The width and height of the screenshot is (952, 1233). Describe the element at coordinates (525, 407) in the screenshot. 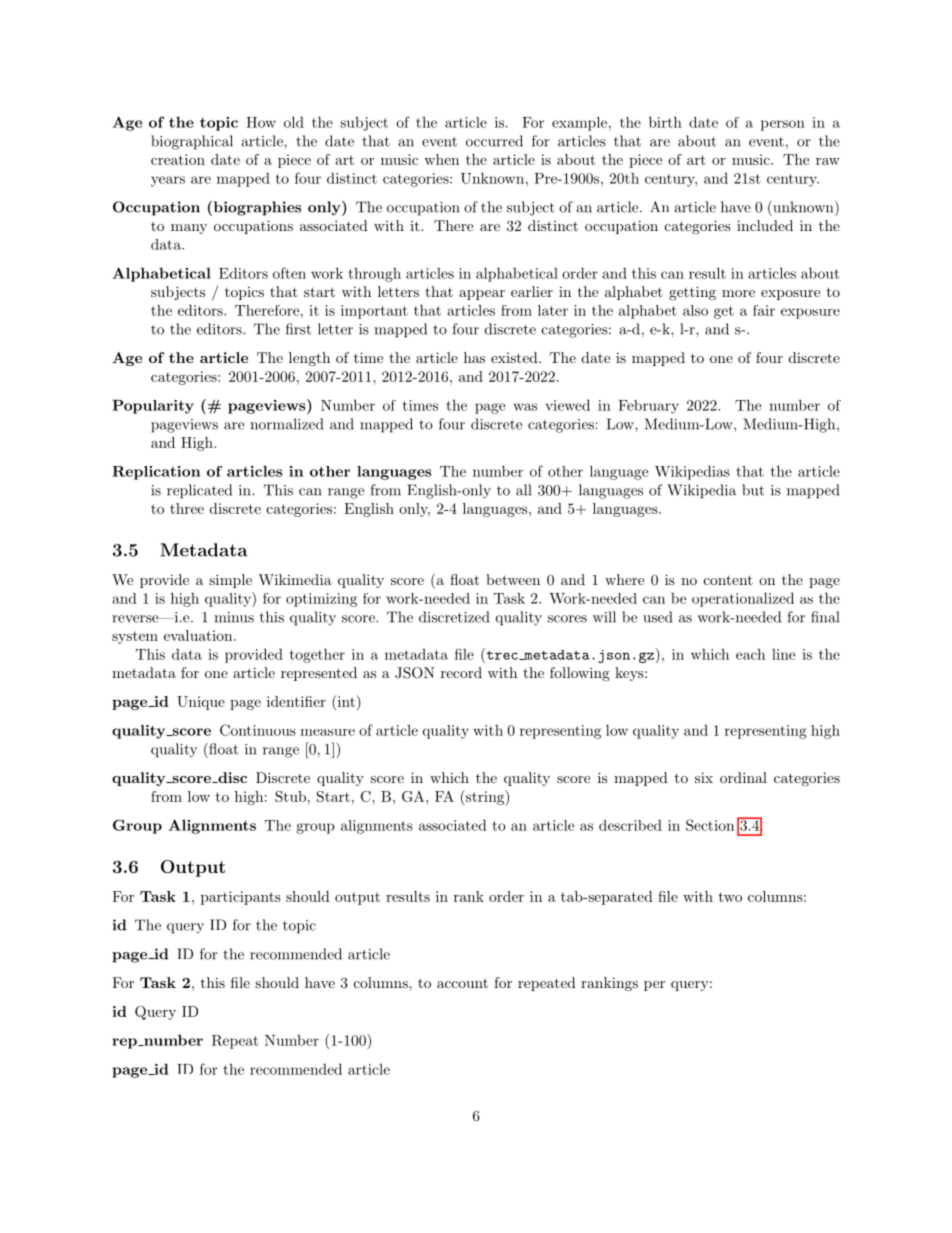

I see `was` at that location.
